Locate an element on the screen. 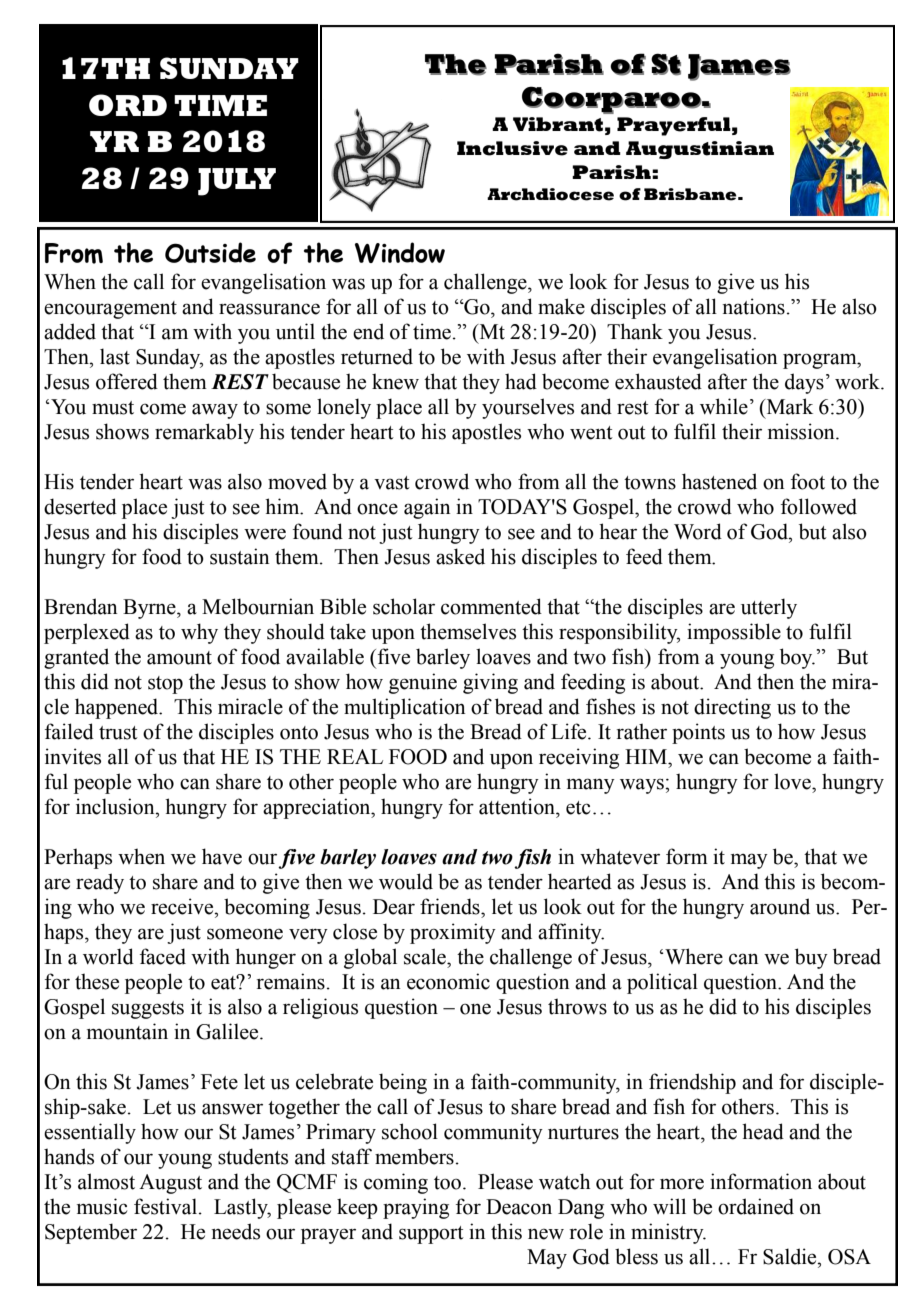 The width and height of the screenshot is (924, 1308). festival is located at coordinates (165, 1206).
